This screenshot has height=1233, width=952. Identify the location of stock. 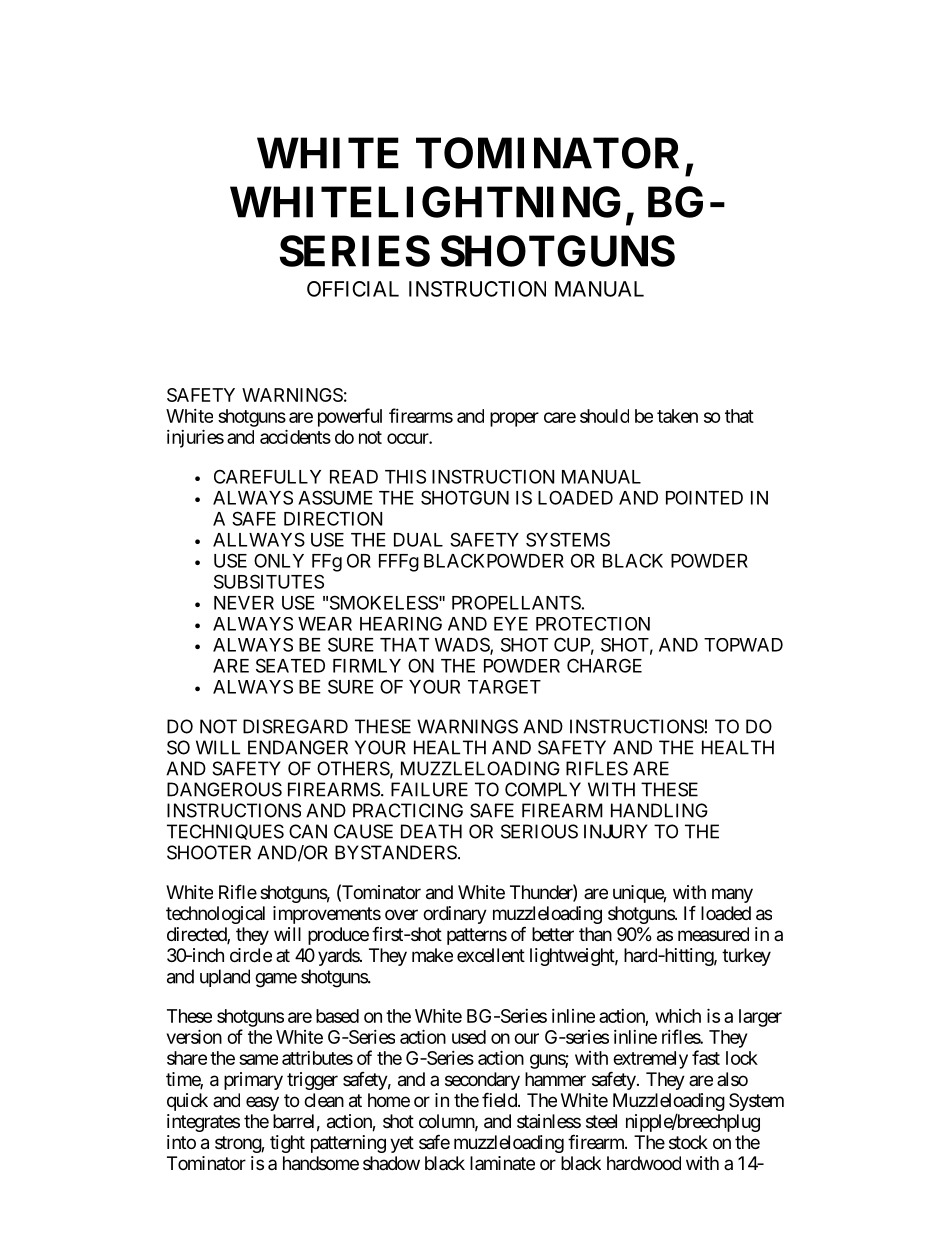
(688, 1142).
